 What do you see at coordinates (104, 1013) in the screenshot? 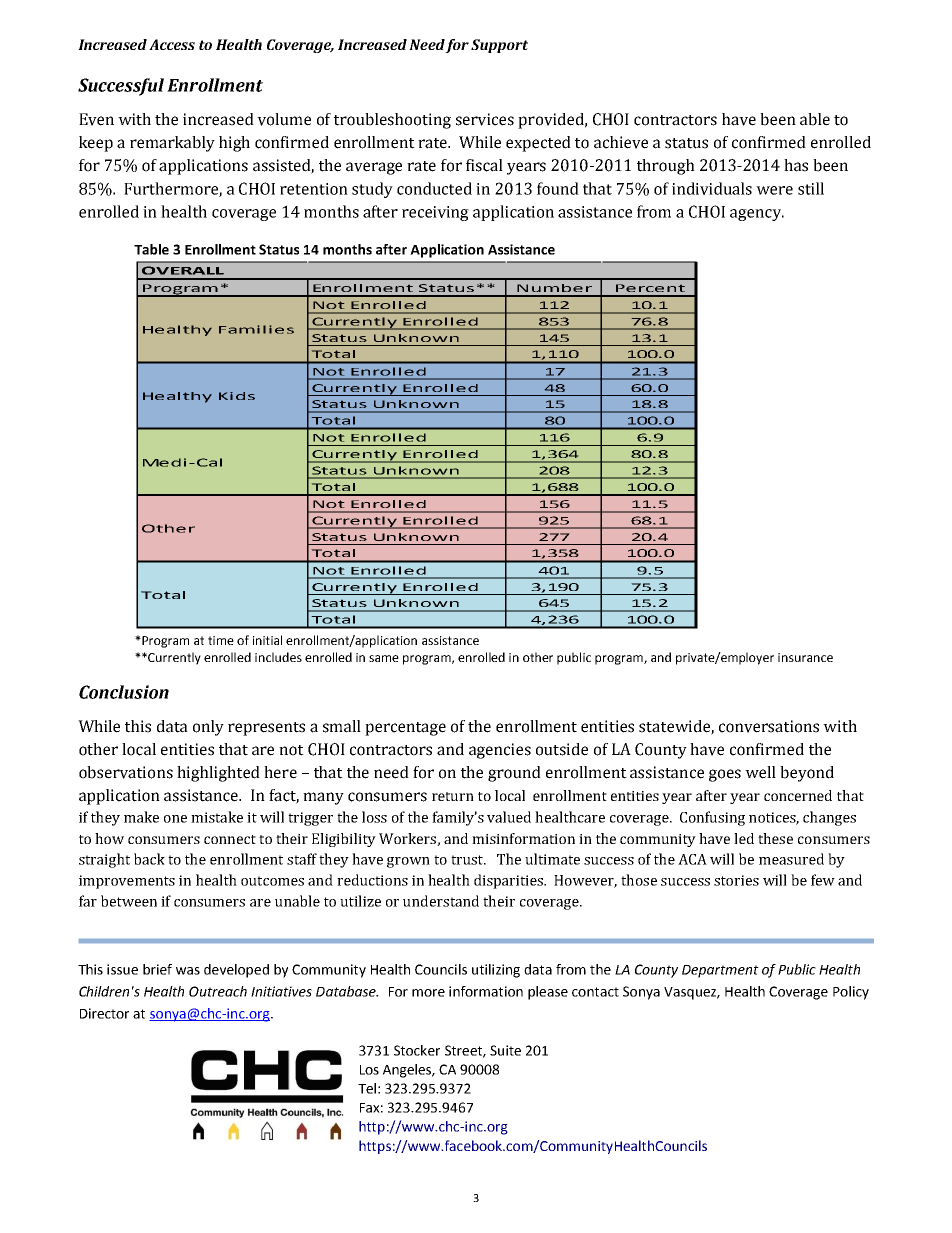
I see `Director` at bounding box center [104, 1013].
